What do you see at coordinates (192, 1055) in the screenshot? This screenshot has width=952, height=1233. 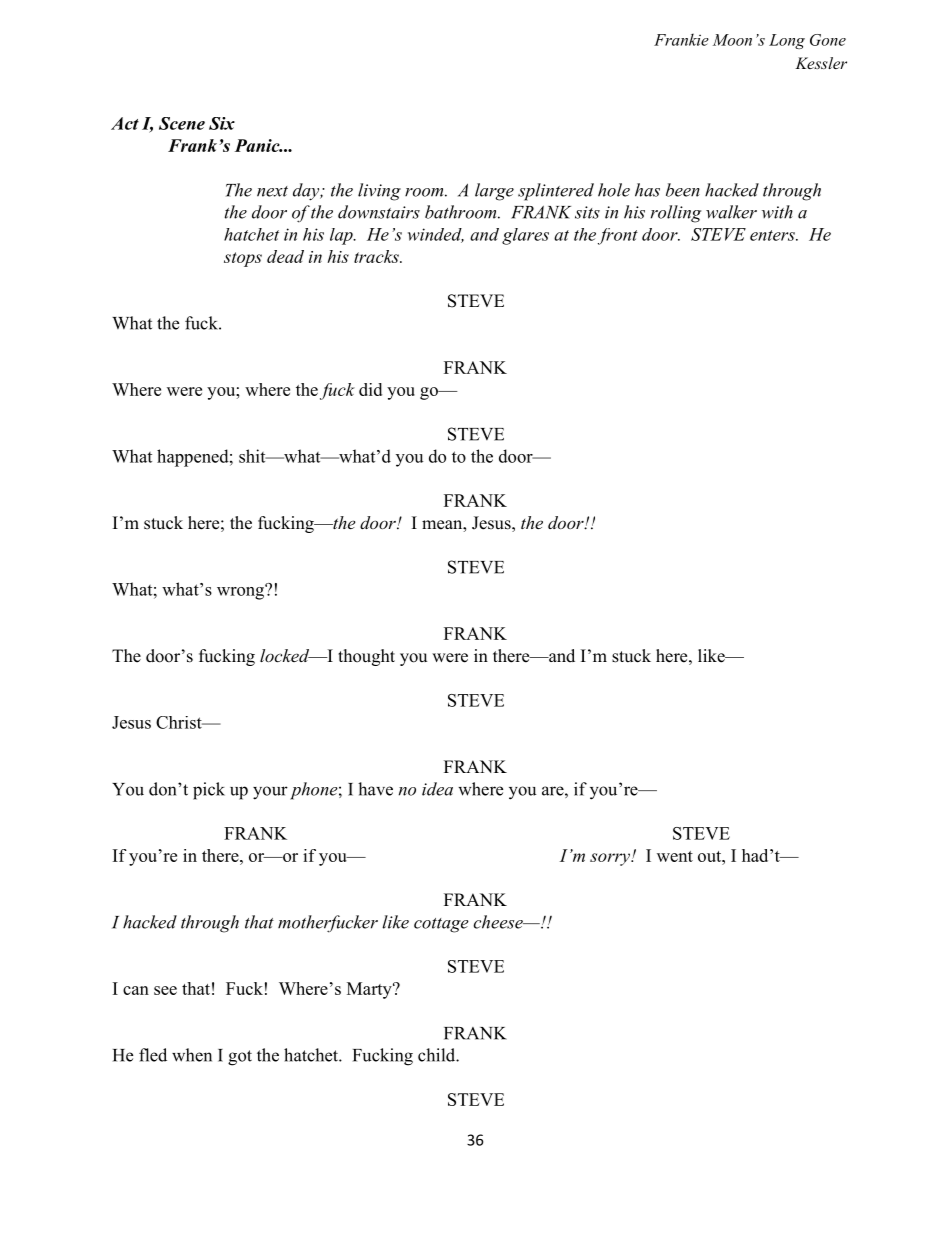 I see `when` at bounding box center [192, 1055].
